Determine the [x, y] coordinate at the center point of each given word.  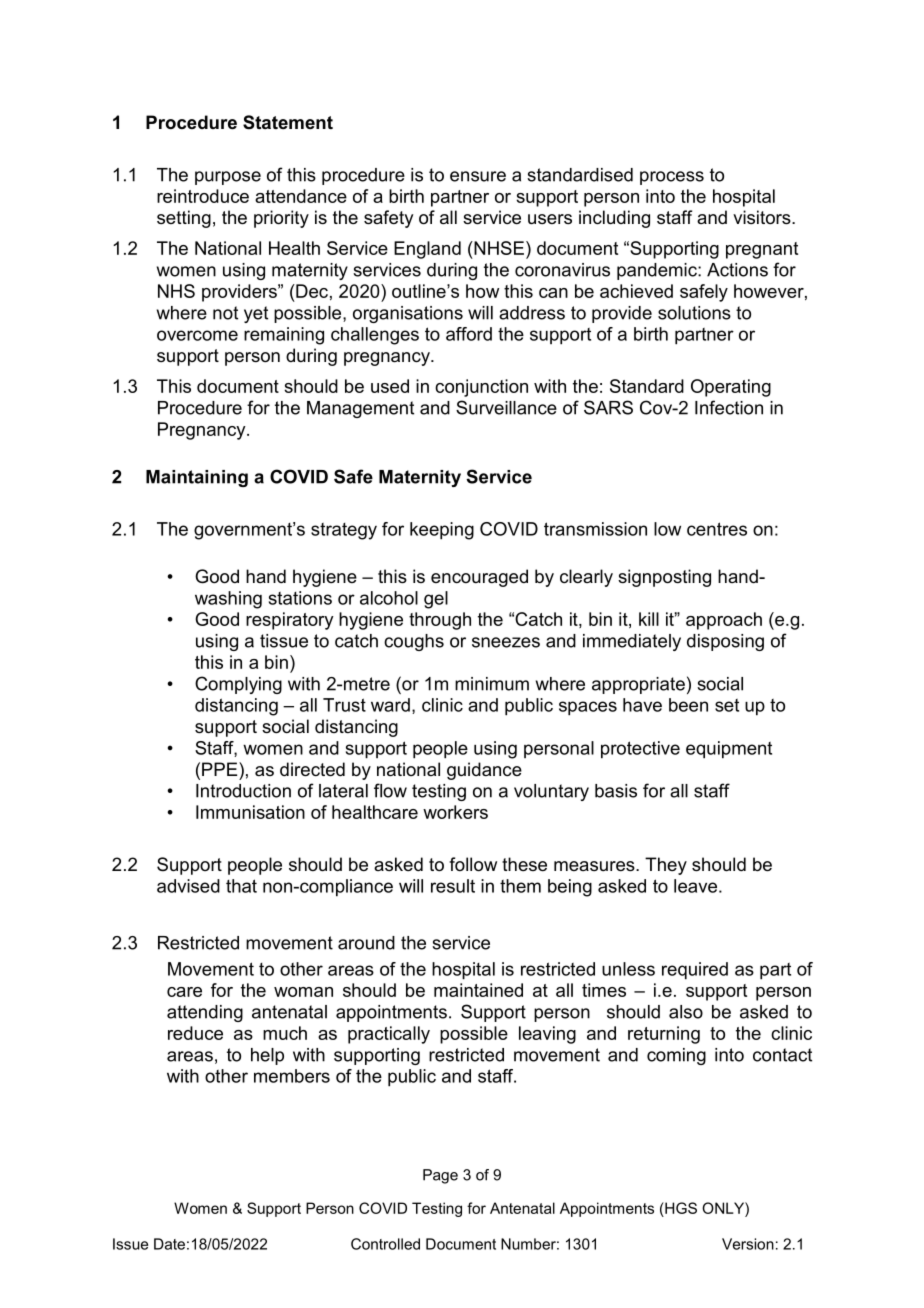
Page [440, 1176]
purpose [228, 178]
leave [695, 886]
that [241, 886]
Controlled [385, 1244]
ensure [478, 176]
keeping [442, 531]
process [672, 178]
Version [748, 1244]
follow [473, 864]
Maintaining [197, 478]
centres [717, 529]
